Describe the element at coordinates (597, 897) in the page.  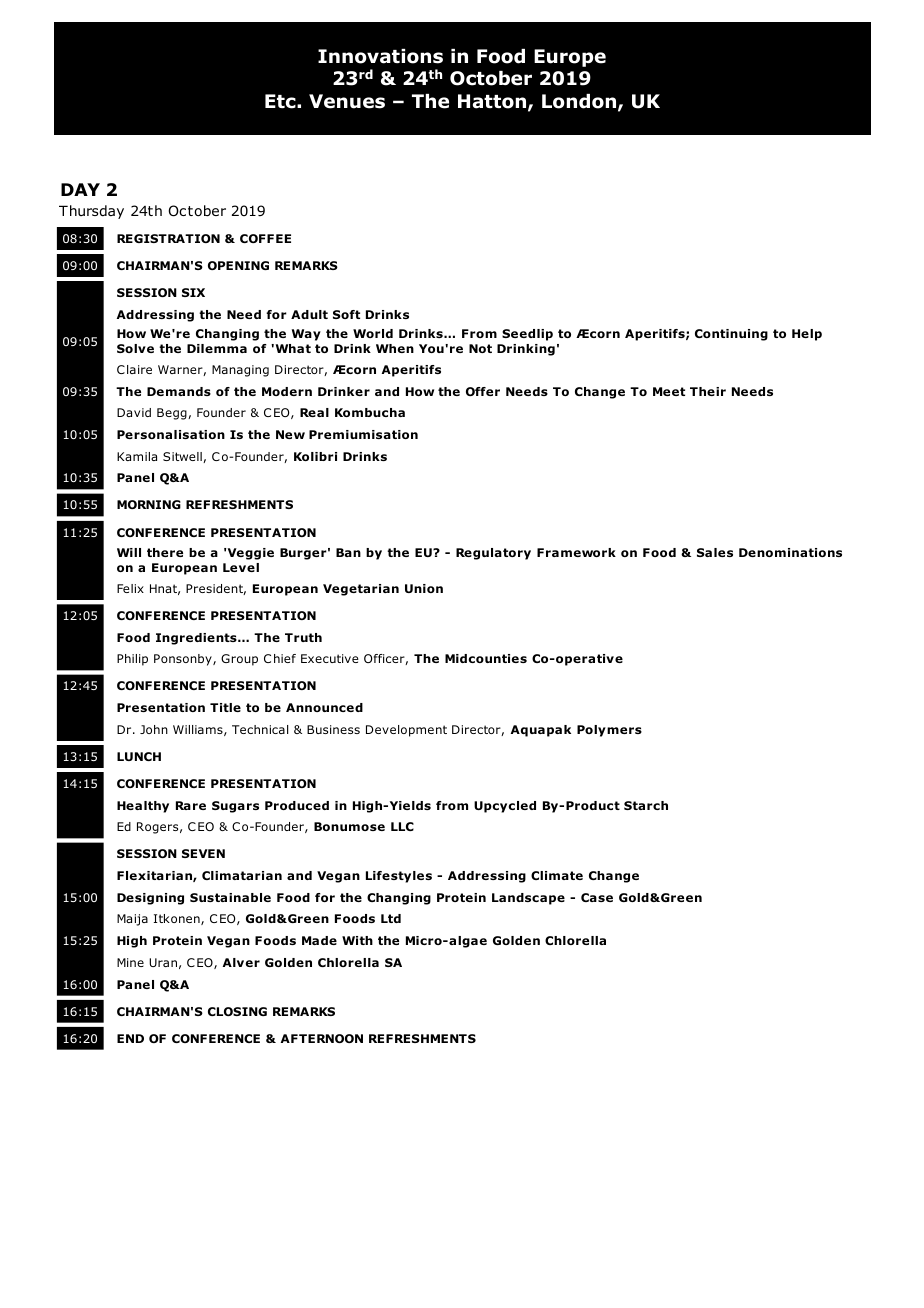
I see `Case` at that location.
